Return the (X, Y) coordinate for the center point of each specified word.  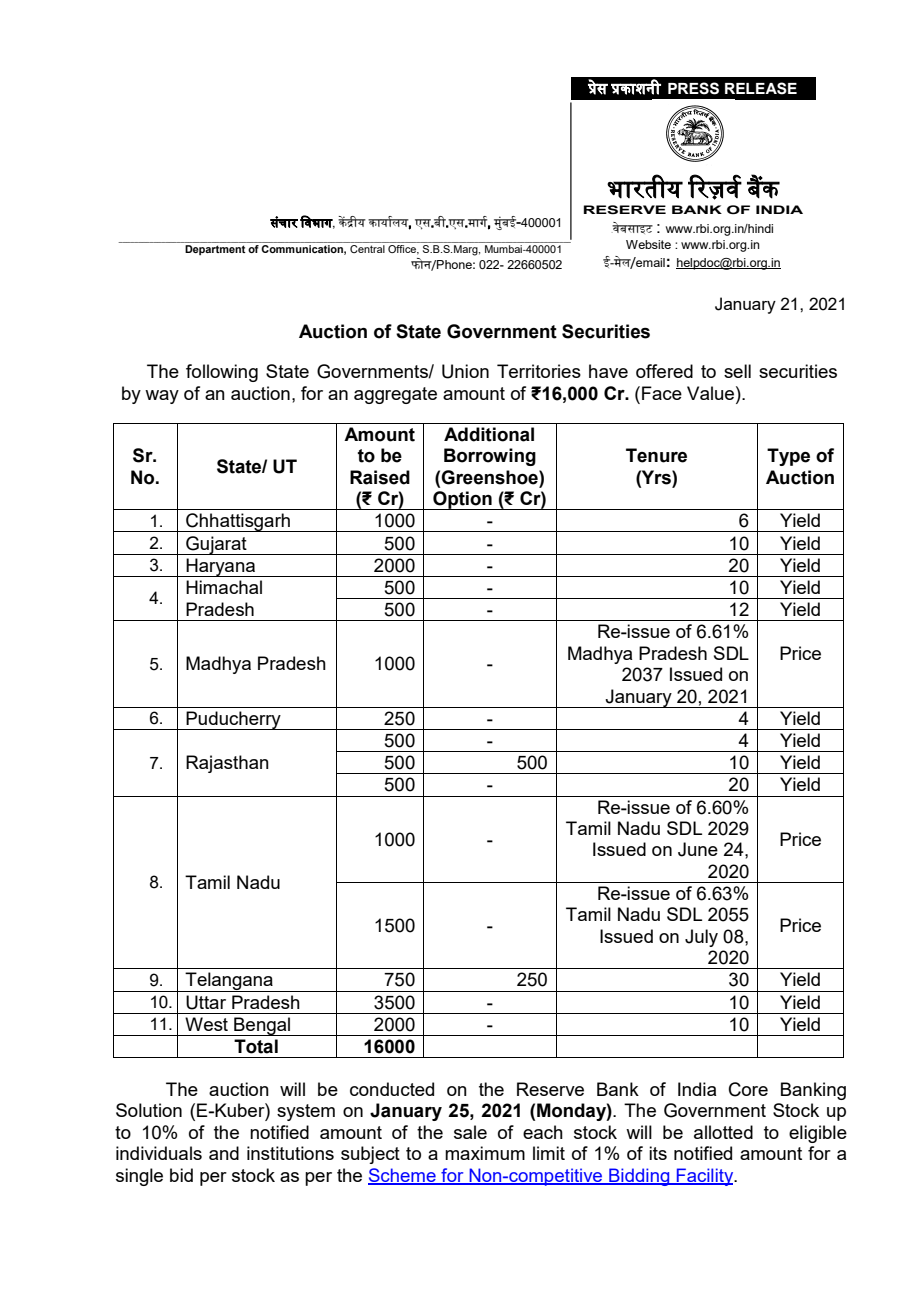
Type (788, 457)
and (224, 1153)
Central (367, 249)
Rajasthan (227, 764)
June (698, 849)
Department (215, 250)
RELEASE (761, 88)
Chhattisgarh (238, 522)
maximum (485, 1153)
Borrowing (490, 457)
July (701, 938)
